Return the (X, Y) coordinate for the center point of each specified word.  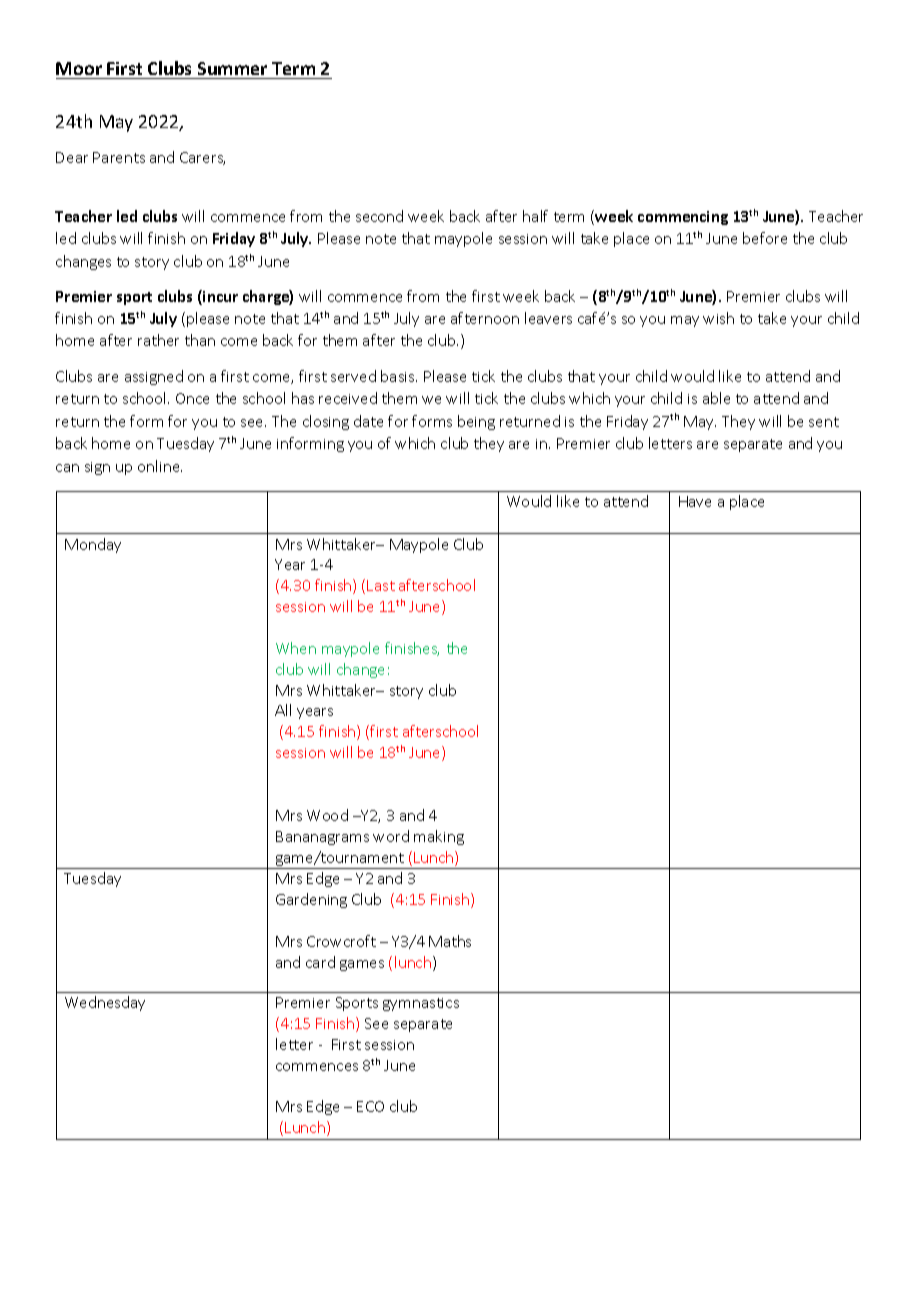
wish (718, 318)
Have (695, 501)
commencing (683, 218)
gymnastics (421, 1004)
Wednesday (105, 1003)
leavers (548, 318)
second (379, 216)
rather (158, 340)
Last (381, 585)
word (391, 836)
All (283, 710)
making (439, 837)
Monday (93, 545)
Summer (232, 68)
